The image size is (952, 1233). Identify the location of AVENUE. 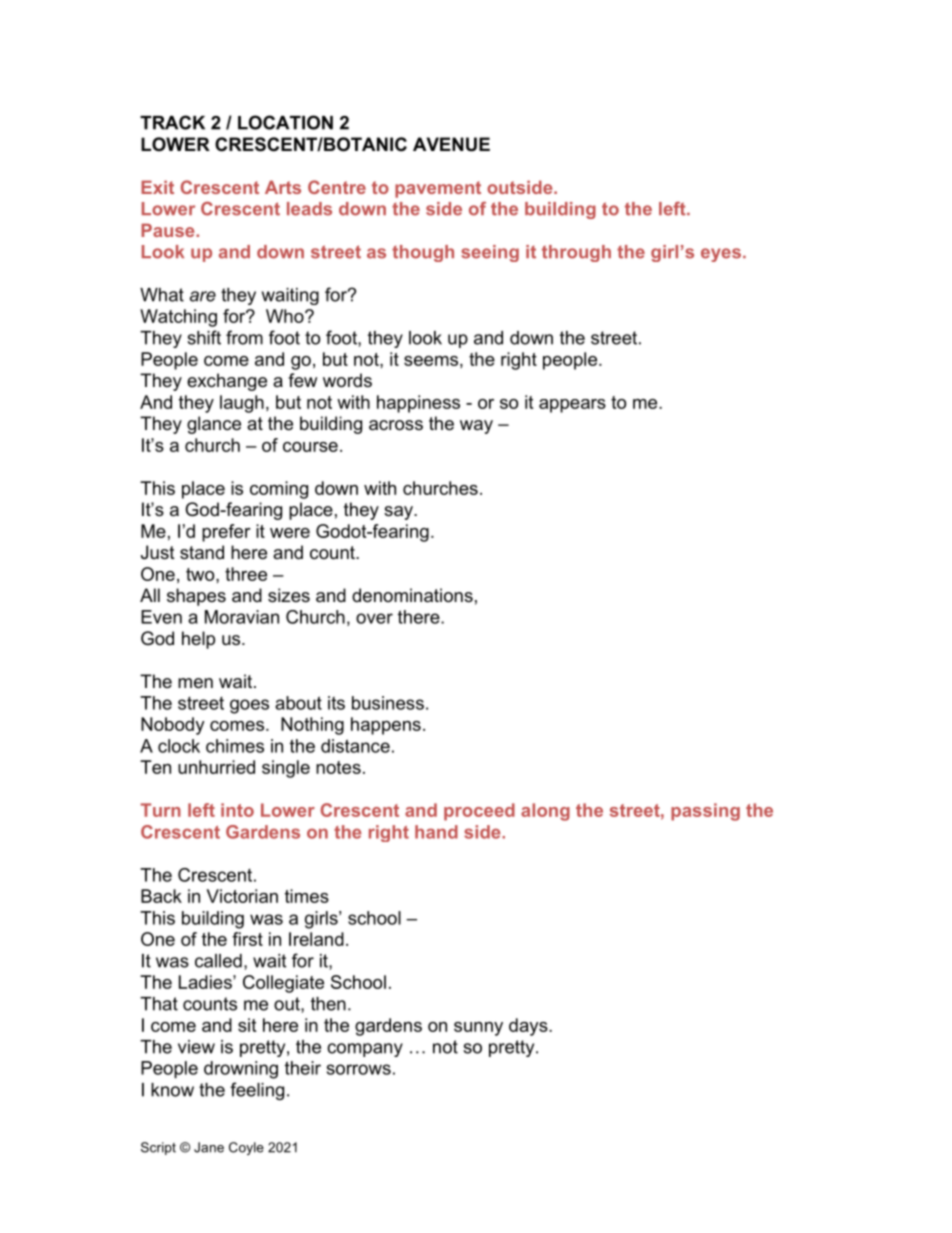
(451, 144).
